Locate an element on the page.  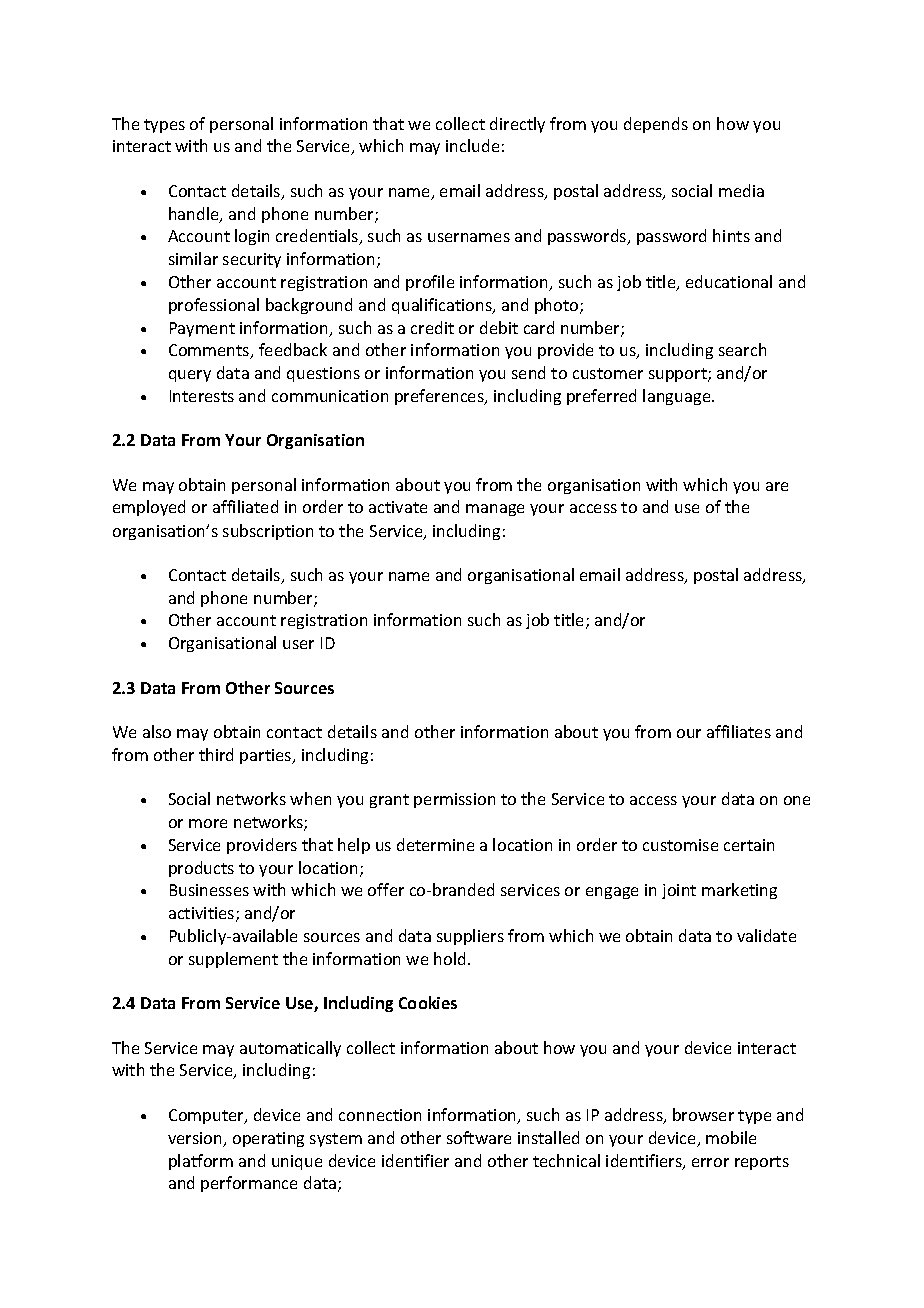
include is located at coordinates (472, 145).
